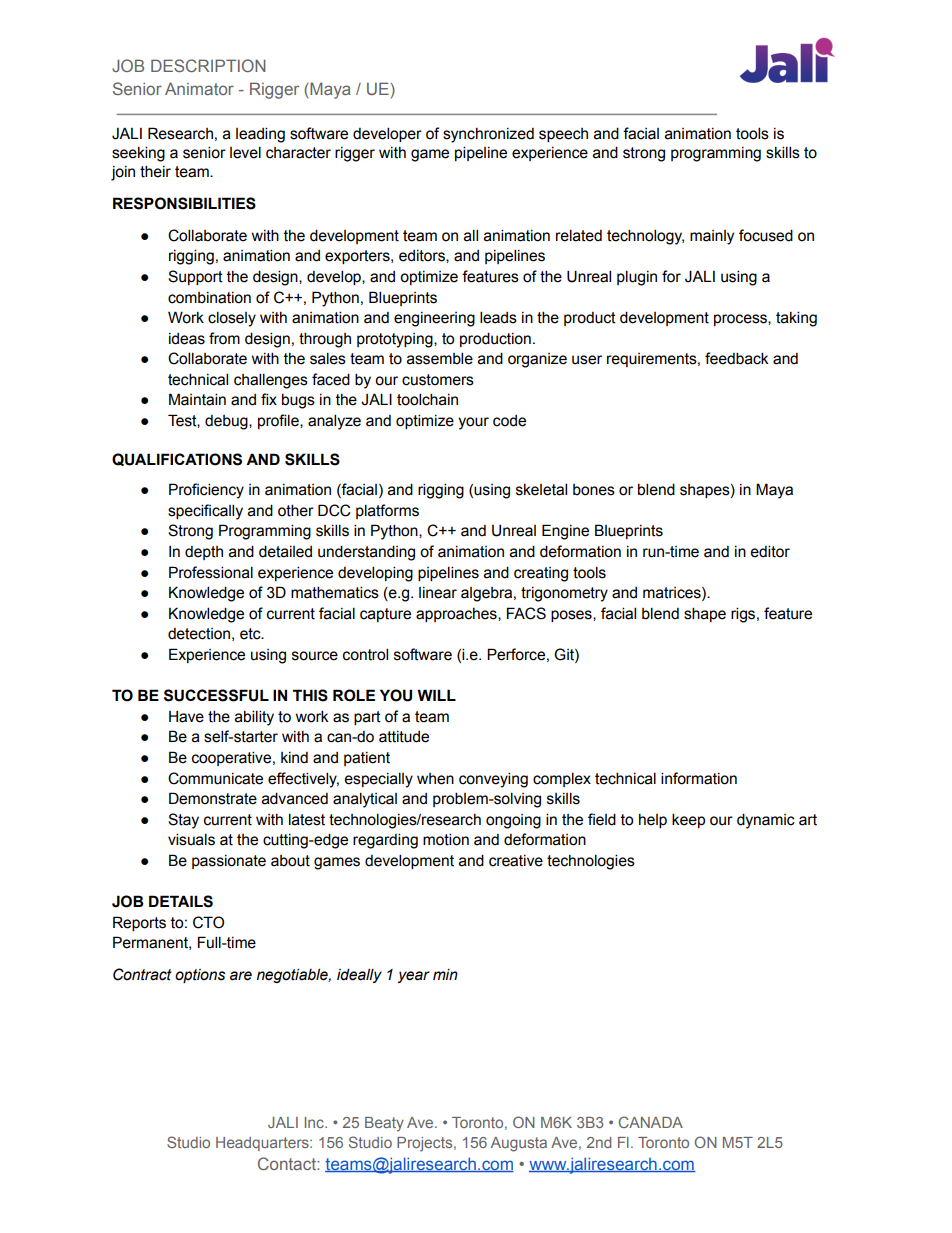  Describe the element at coordinates (488, 135) in the page. I see `synchronized` at that location.
